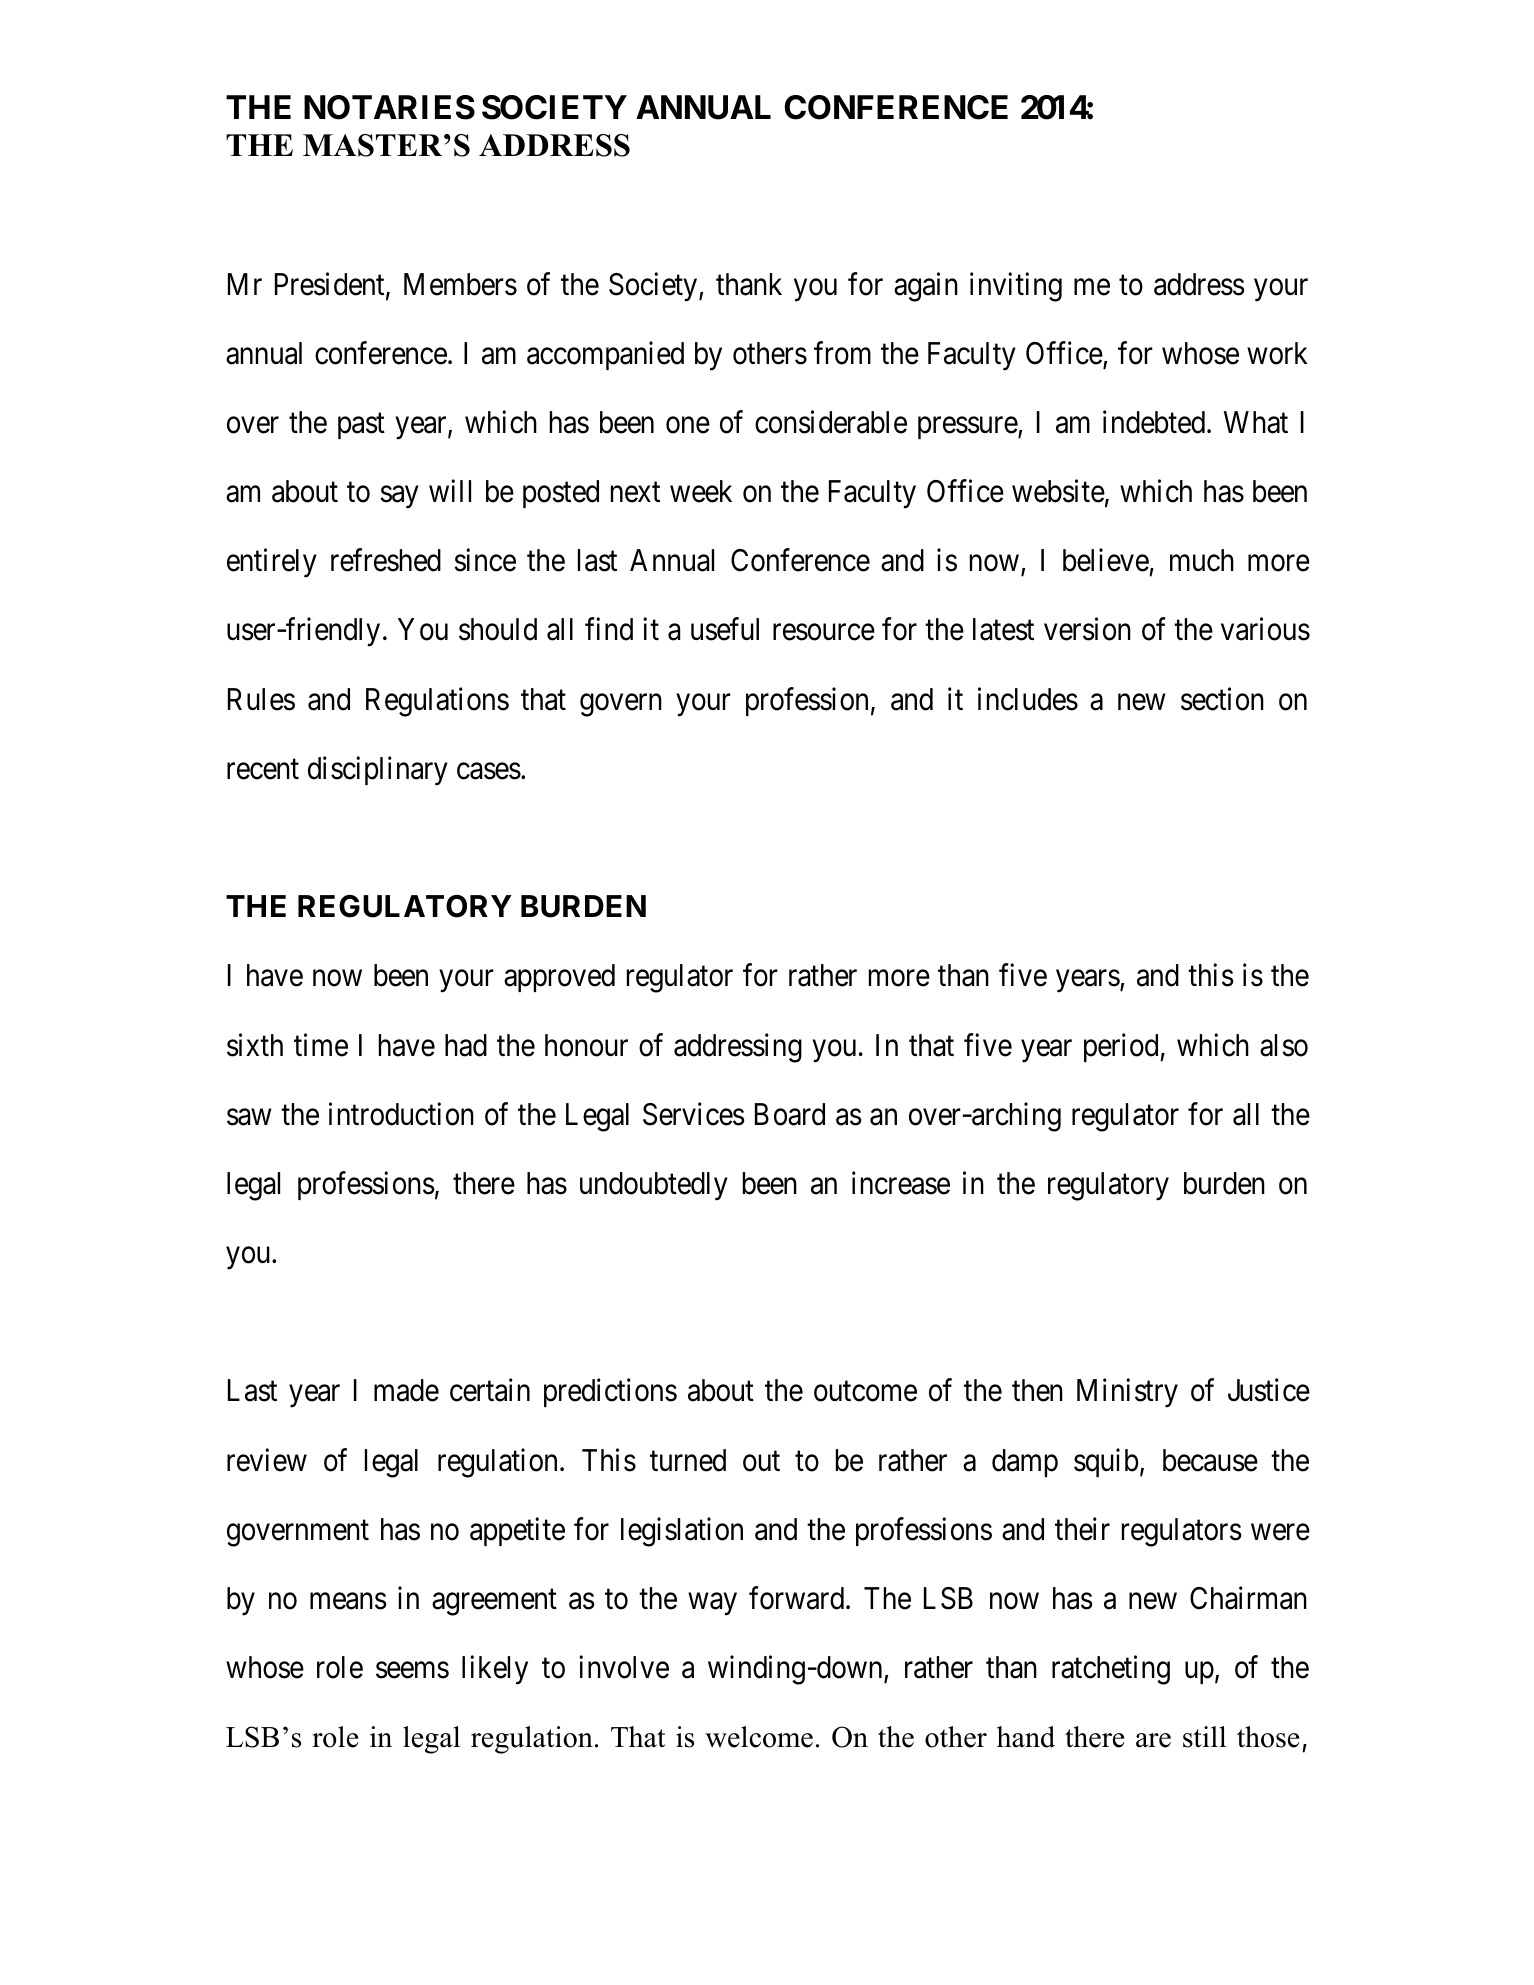 This page has height=1985, width=1534. What do you see at coordinates (321, 1045) in the page?
I see `time` at bounding box center [321, 1045].
